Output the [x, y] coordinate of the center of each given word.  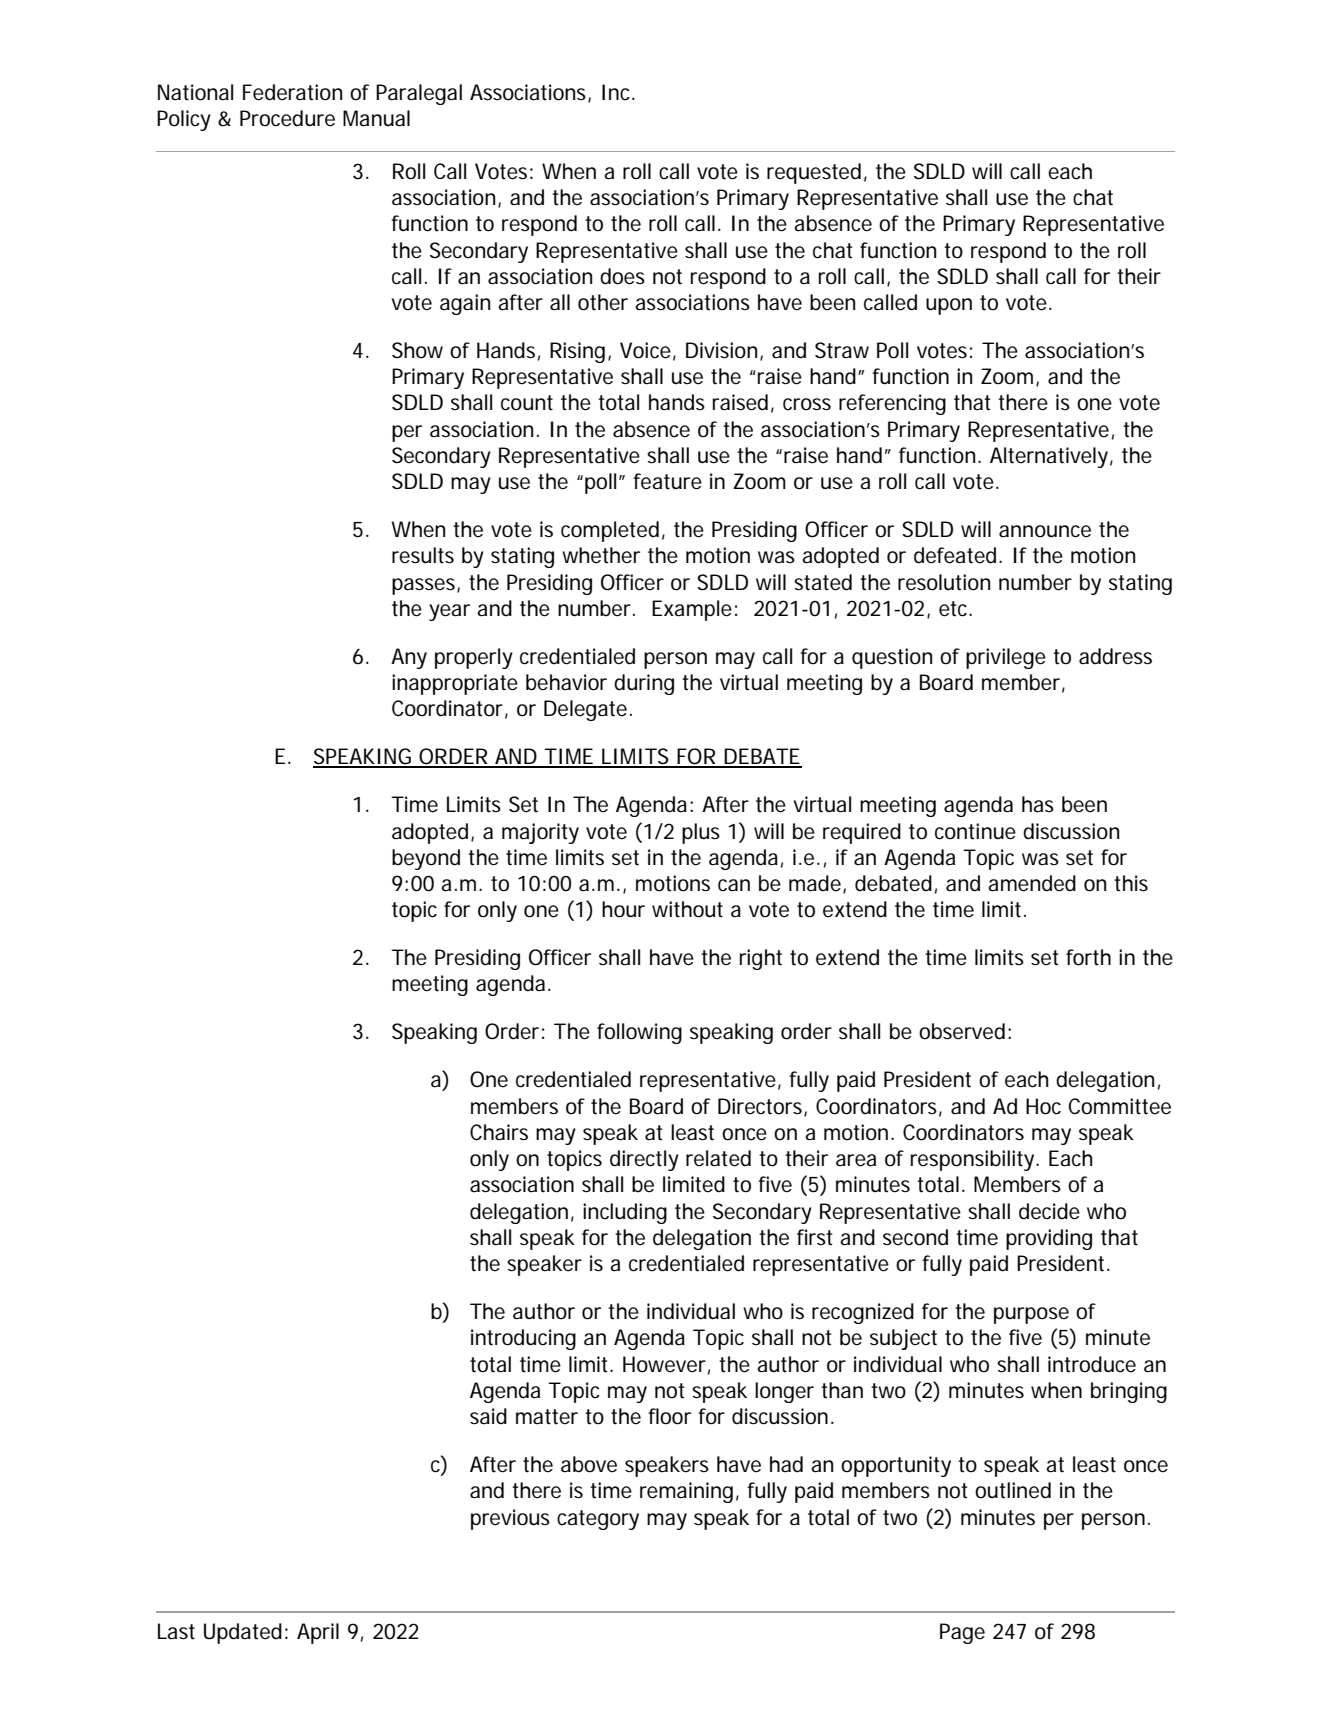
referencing [892, 404]
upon [949, 306]
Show [417, 350]
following [639, 1033]
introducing [523, 1339]
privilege [1006, 658]
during [644, 684]
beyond [426, 859]
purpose [1031, 1315]
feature [667, 481]
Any [409, 658]
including [625, 1213]
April [318, 1633]
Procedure [287, 118]
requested [814, 173]
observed [962, 1031]
